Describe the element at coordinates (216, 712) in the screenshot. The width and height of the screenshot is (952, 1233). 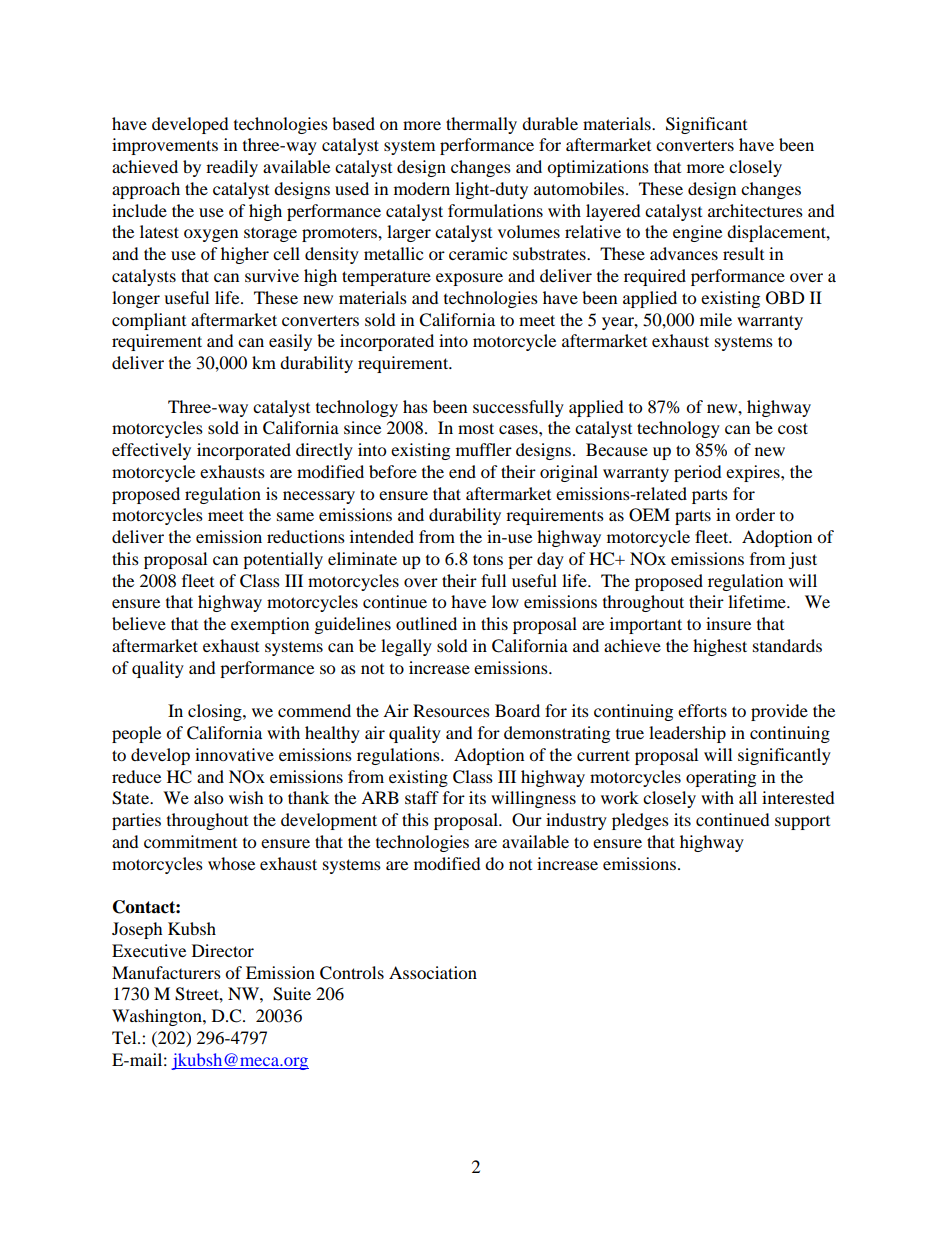
I see `closing` at that location.
